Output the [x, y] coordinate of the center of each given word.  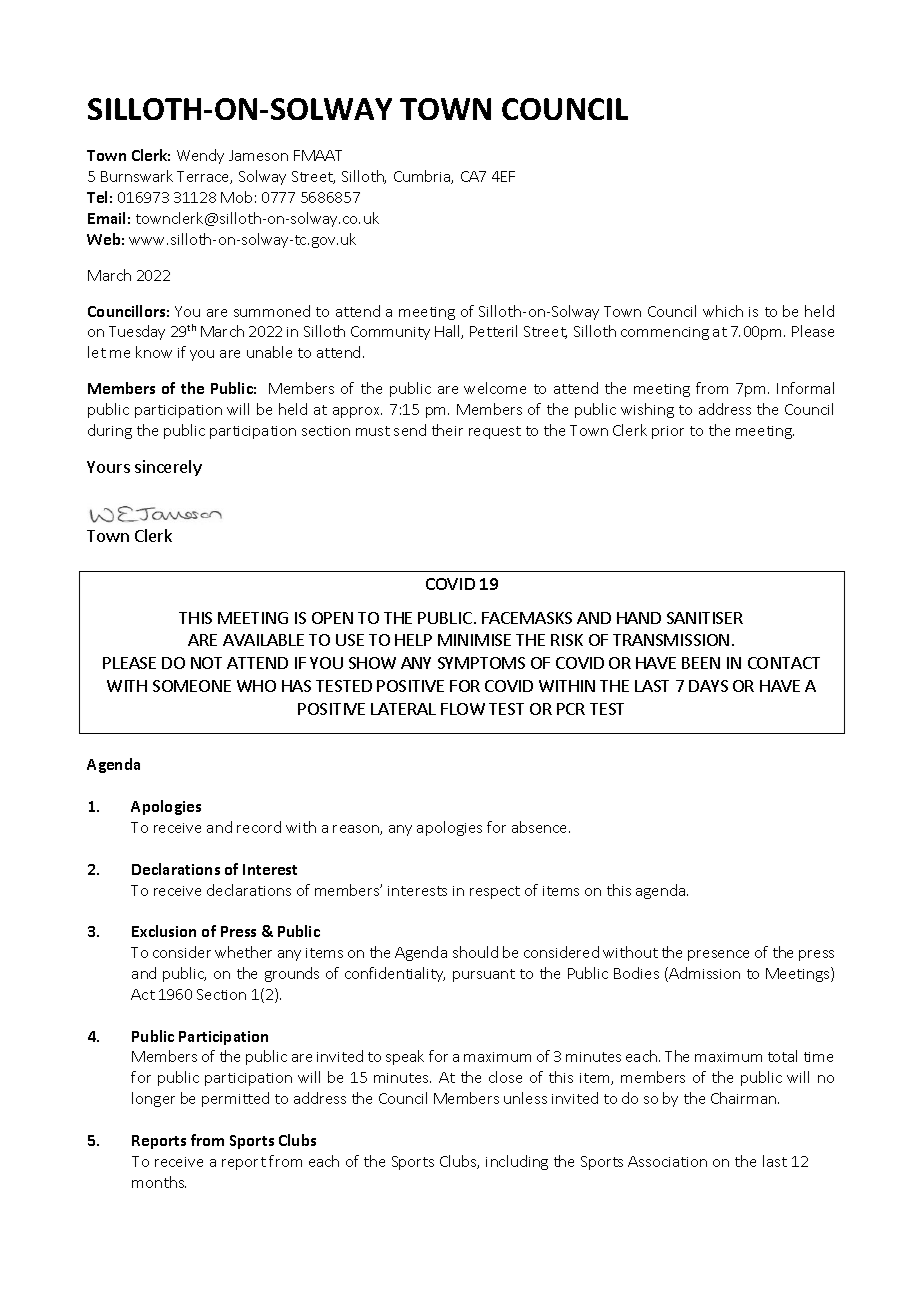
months [159, 1182]
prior [668, 432]
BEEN [701, 663]
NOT [206, 663]
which [723, 311]
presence [718, 955]
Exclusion [164, 931]
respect [495, 892]
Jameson [258, 155]
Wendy [200, 156]
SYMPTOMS [481, 663]
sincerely [168, 468]
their [447, 430]
